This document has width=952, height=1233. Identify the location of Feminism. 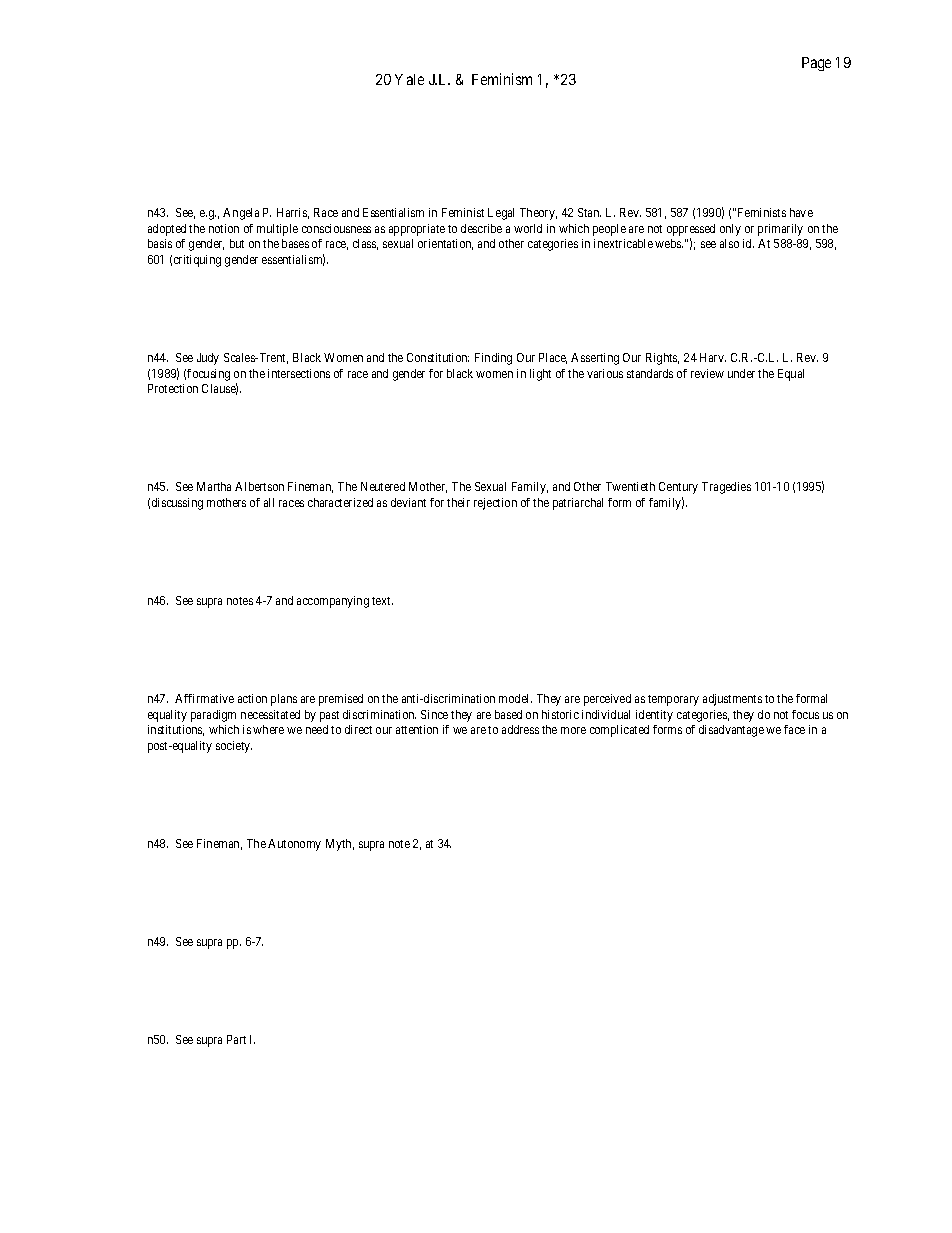
(502, 79).
